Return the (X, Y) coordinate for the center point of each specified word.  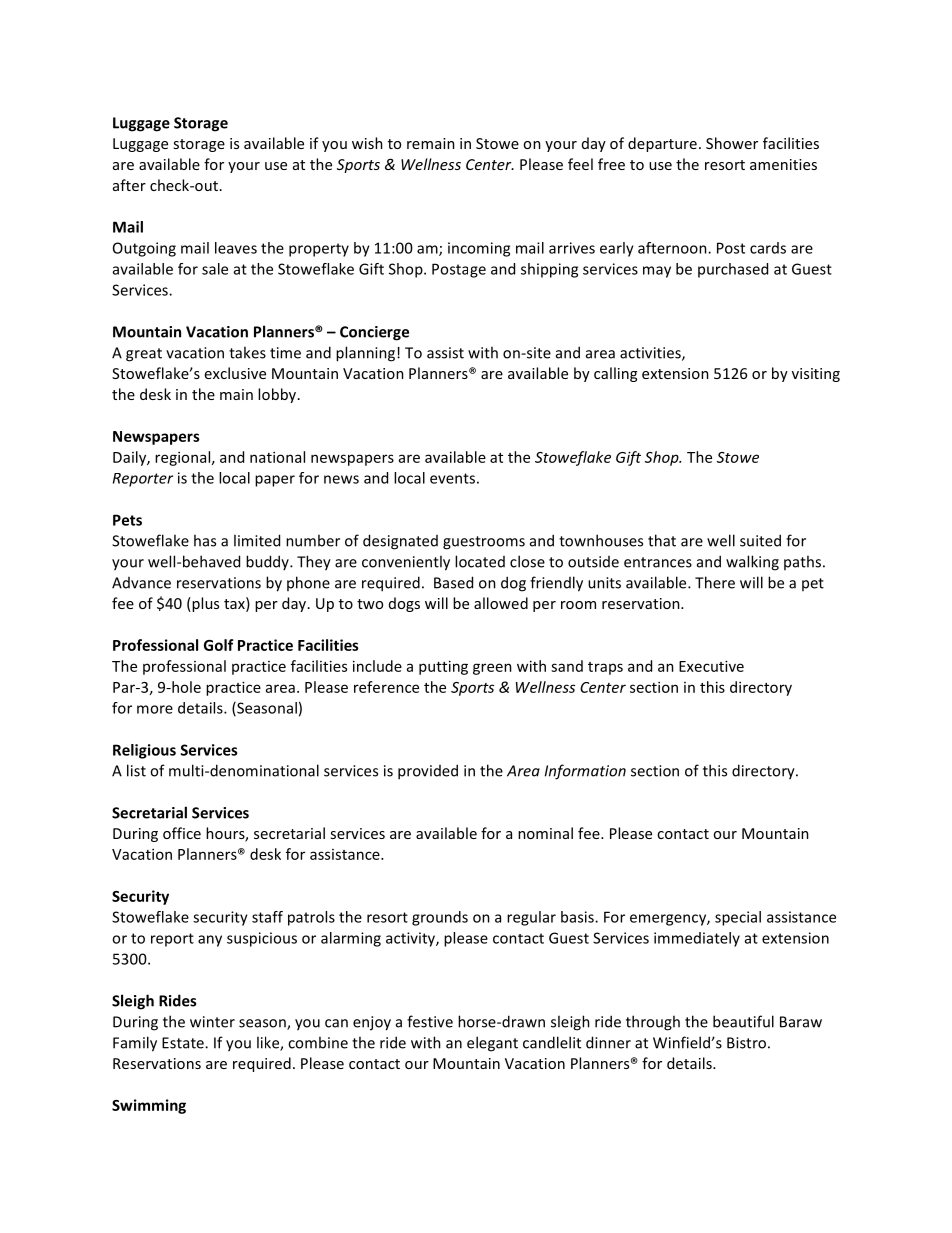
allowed (501, 603)
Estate (184, 1043)
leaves (236, 248)
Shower (732, 143)
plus (204, 604)
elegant (492, 1044)
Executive (711, 666)
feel (580, 164)
